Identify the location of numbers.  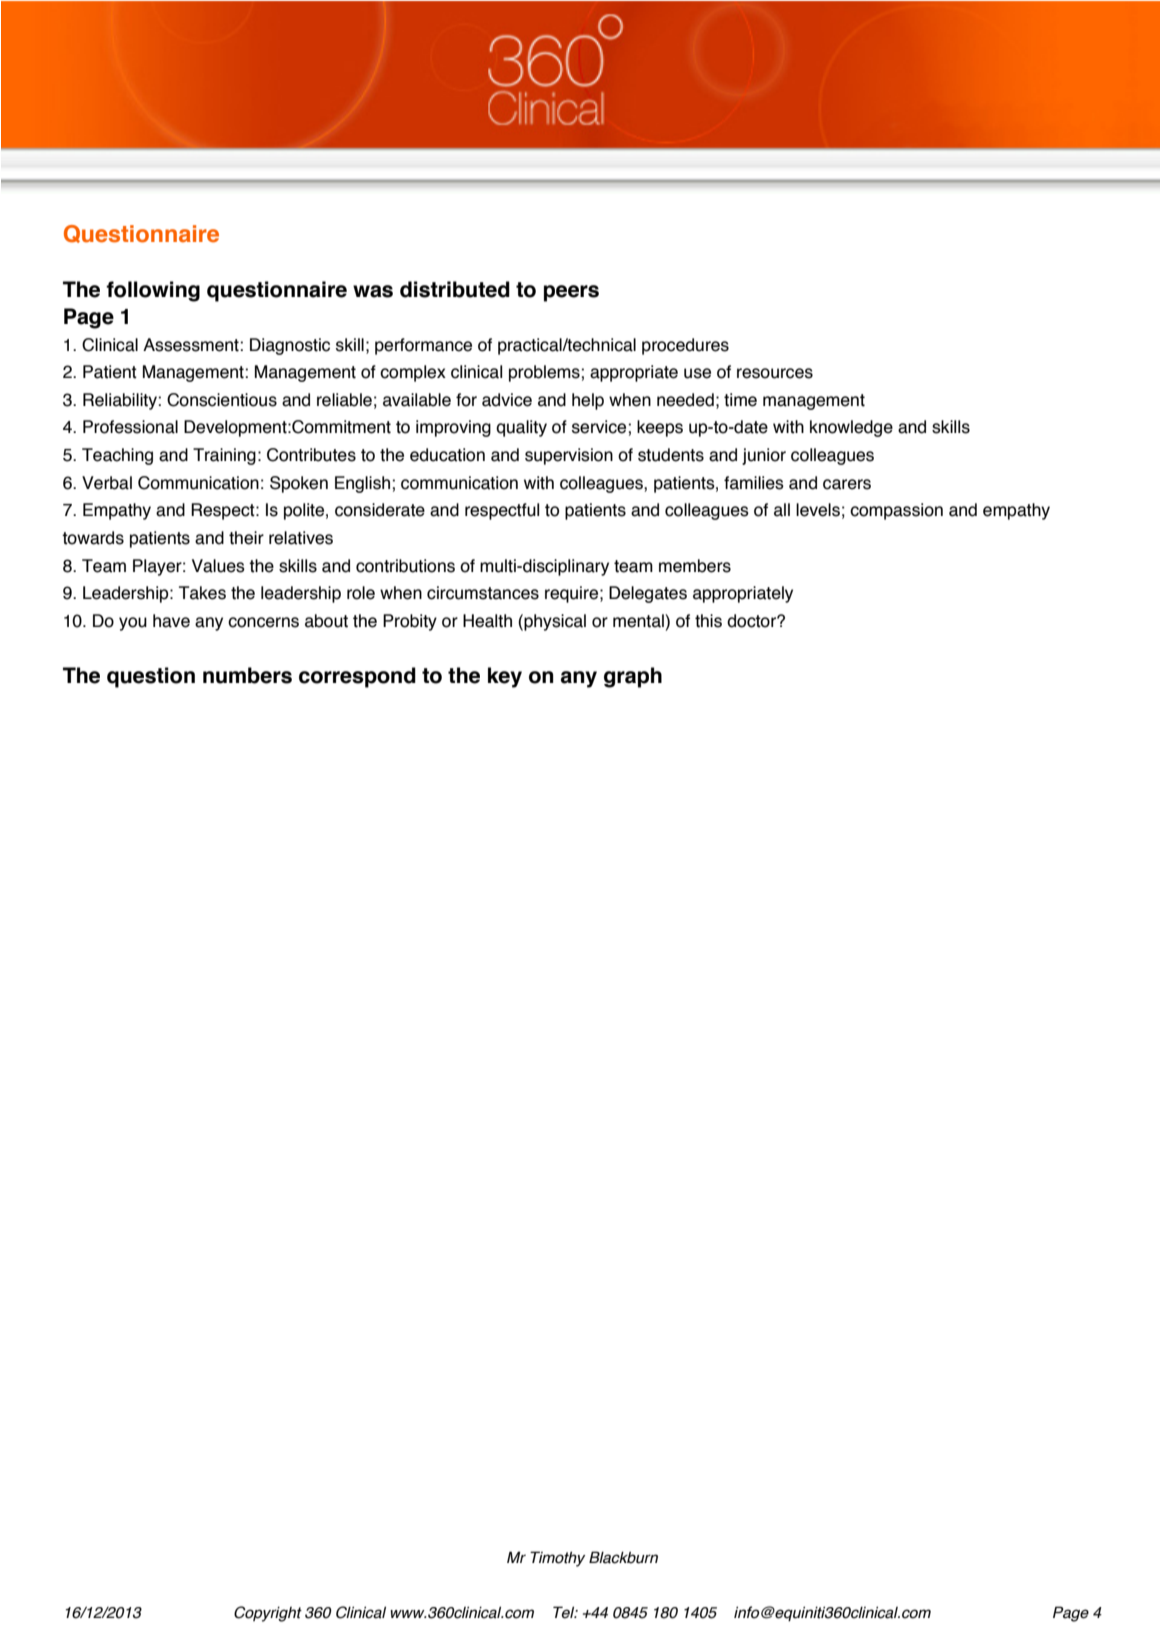
(247, 675).
